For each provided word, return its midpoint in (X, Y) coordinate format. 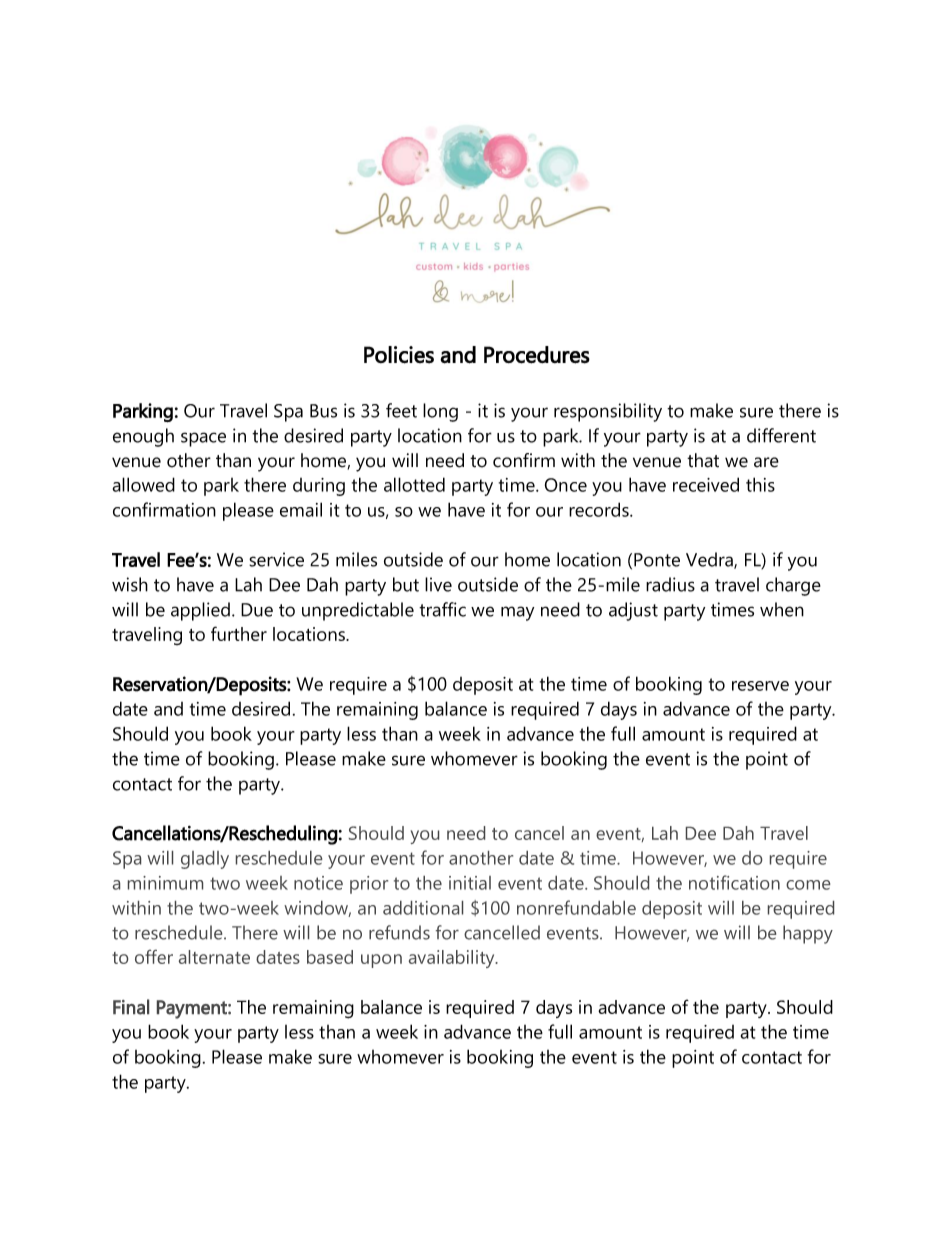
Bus (323, 411)
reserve (760, 686)
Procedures (537, 355)
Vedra (710, 560)
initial (470, 883)
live (438, 584)
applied (200, 611)
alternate (214, 957)
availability (453, 959)
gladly (205, 860)
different (781, 435)
